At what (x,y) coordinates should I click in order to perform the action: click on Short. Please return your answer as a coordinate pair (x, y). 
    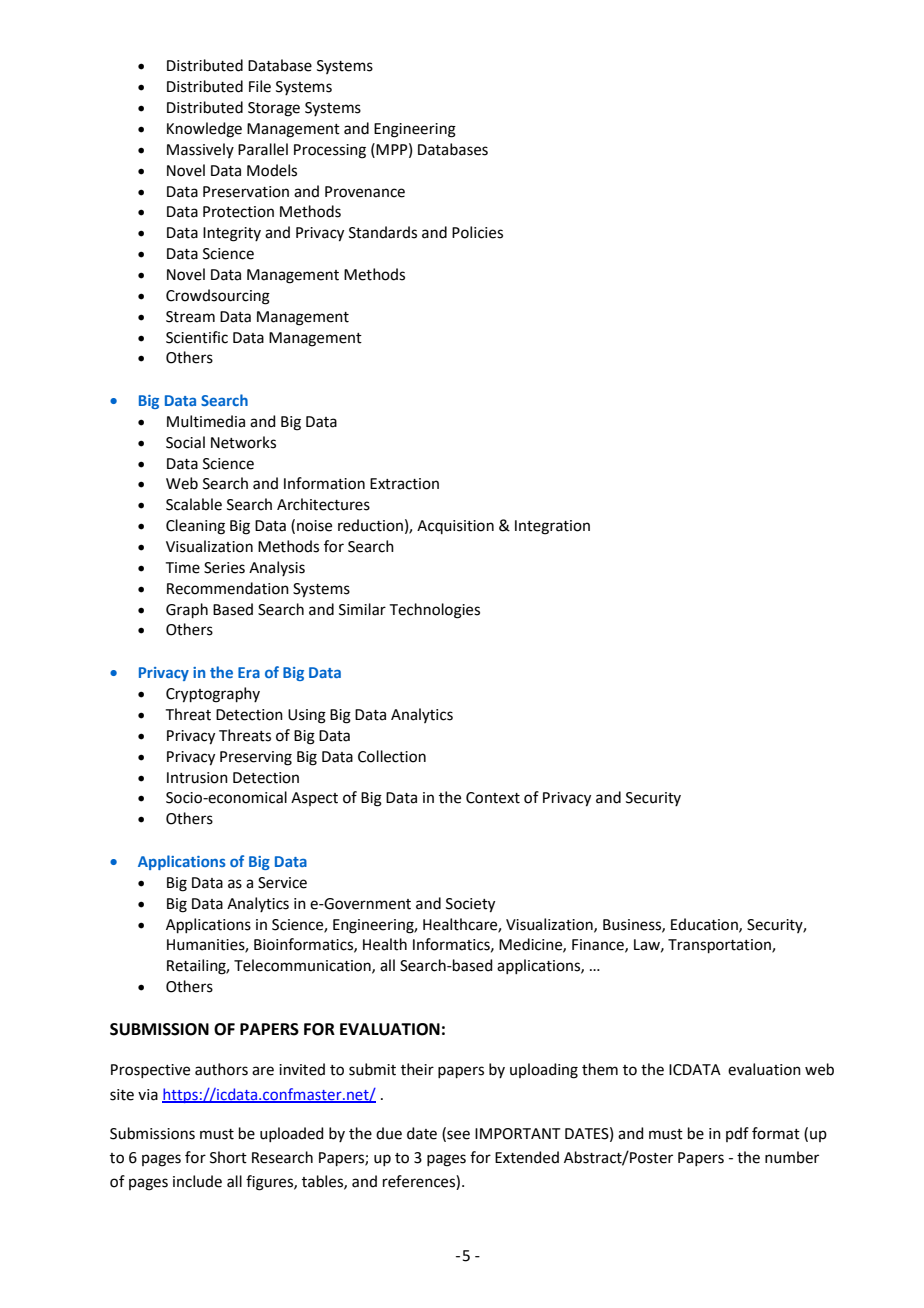
    Looking at the image, I should click on (228, 1157).
